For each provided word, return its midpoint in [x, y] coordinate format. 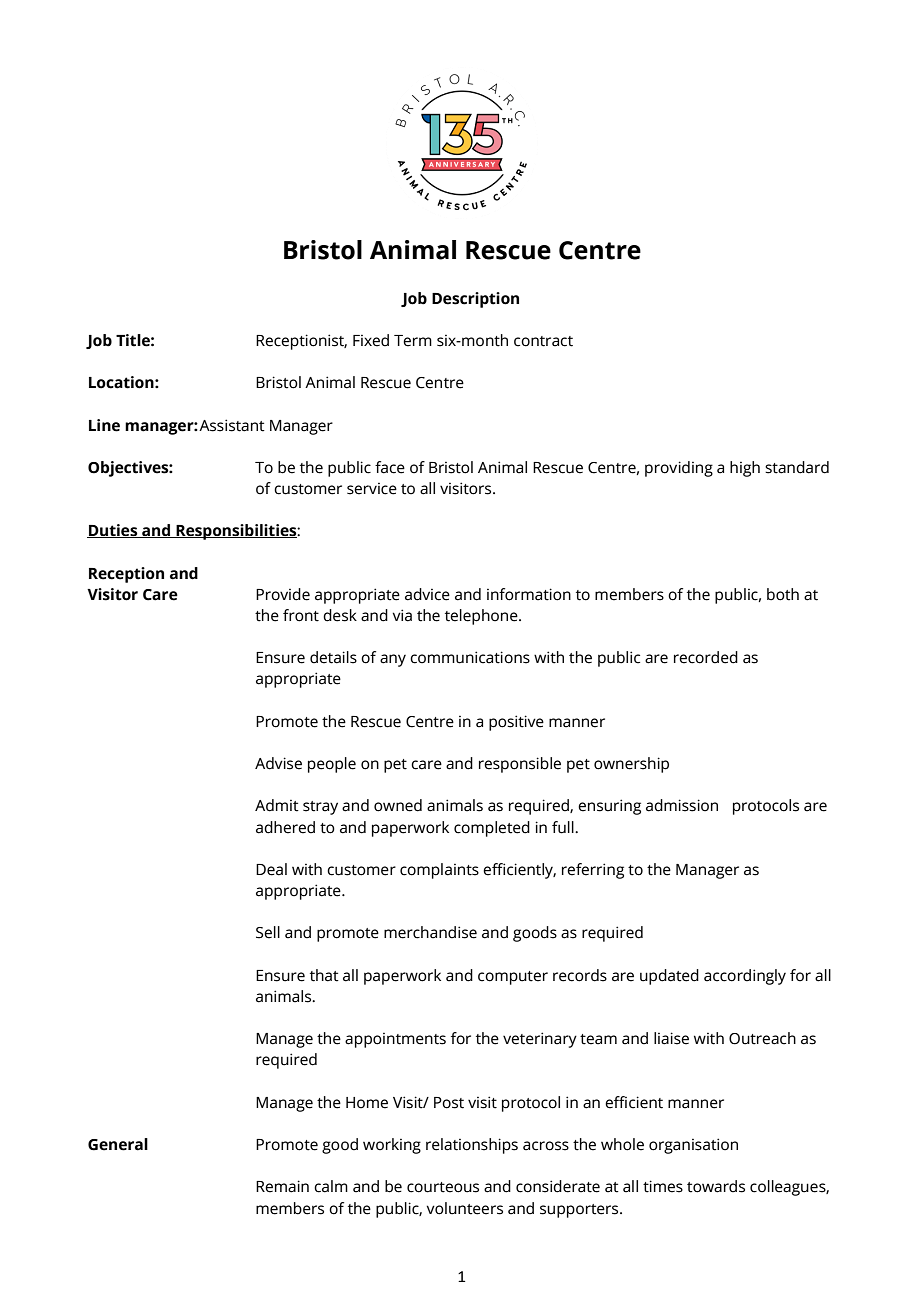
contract [543, 341]
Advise [278, 763]
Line [104, 425]
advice [427, 594]
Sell [268, 932]
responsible [520, 765]
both [783, 594]
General [118, 1144]
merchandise [430, 932]
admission [682, 805]
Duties [113, 531]
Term [413, 341]
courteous [443, 1187]
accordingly [745, 977]
